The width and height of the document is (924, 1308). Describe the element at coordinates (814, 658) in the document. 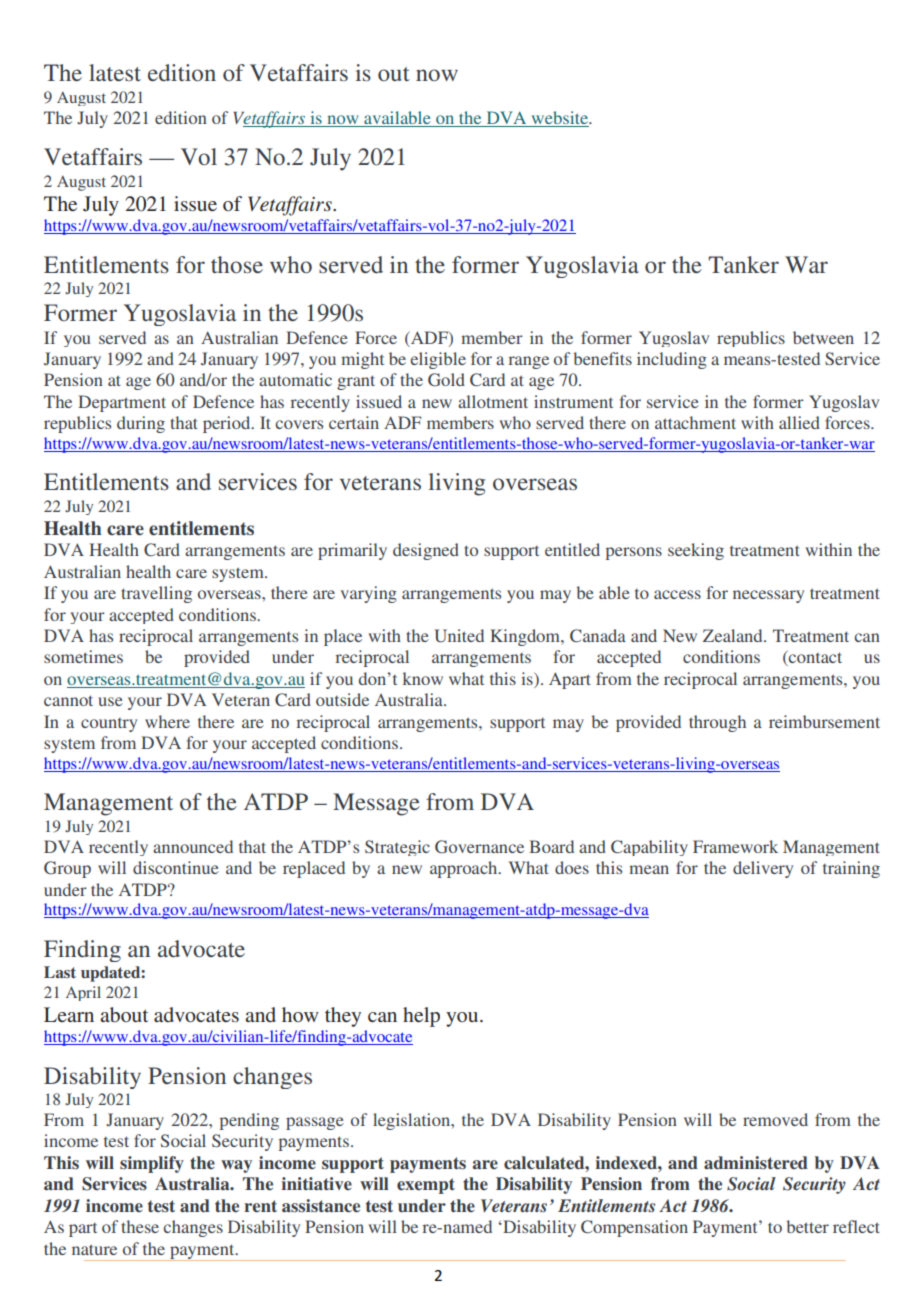

I see `contact` at that location.
